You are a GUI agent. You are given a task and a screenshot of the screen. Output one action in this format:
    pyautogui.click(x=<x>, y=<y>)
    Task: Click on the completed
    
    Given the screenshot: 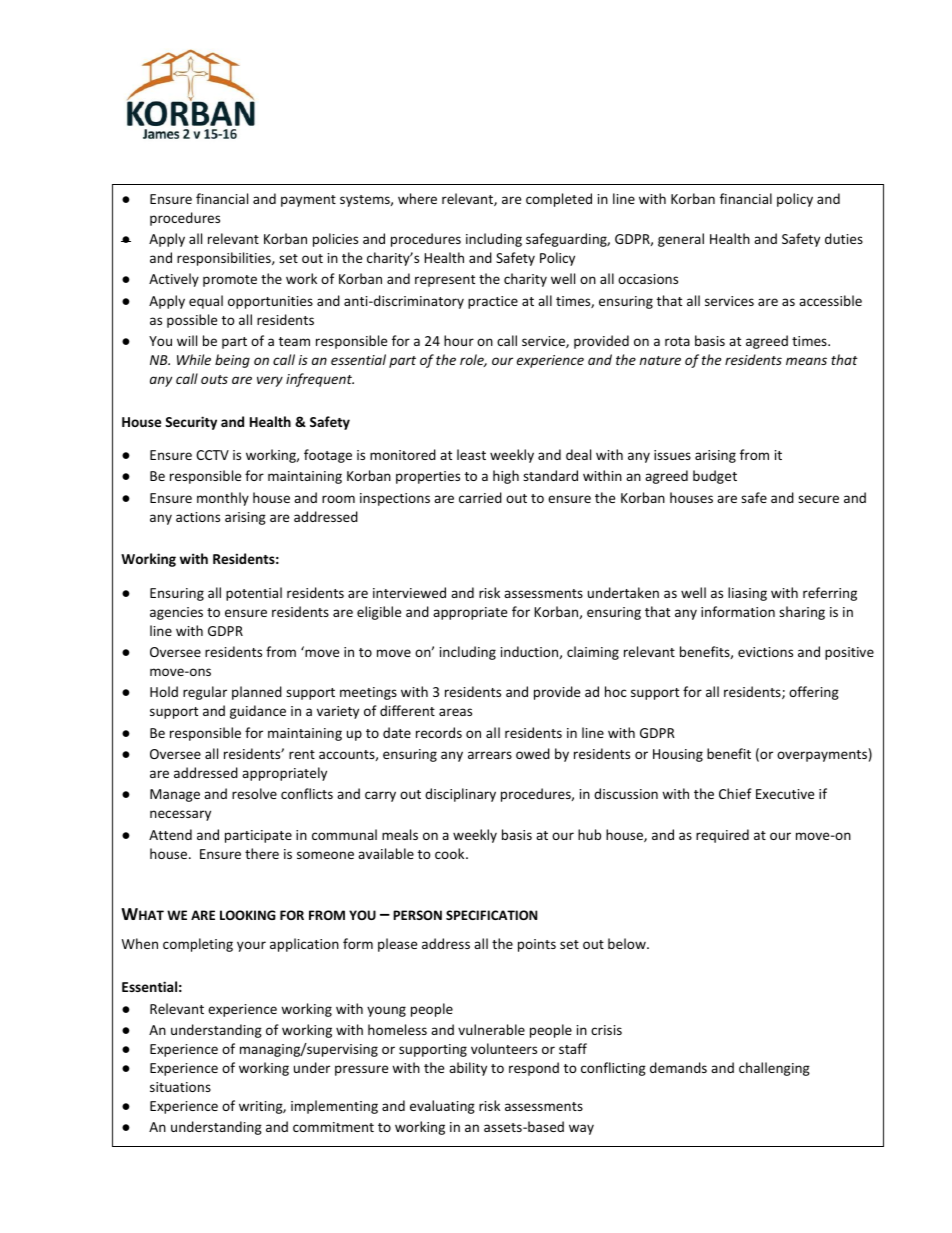 What is the action you would take?
    pyautogui.click(x=559, y=200)
